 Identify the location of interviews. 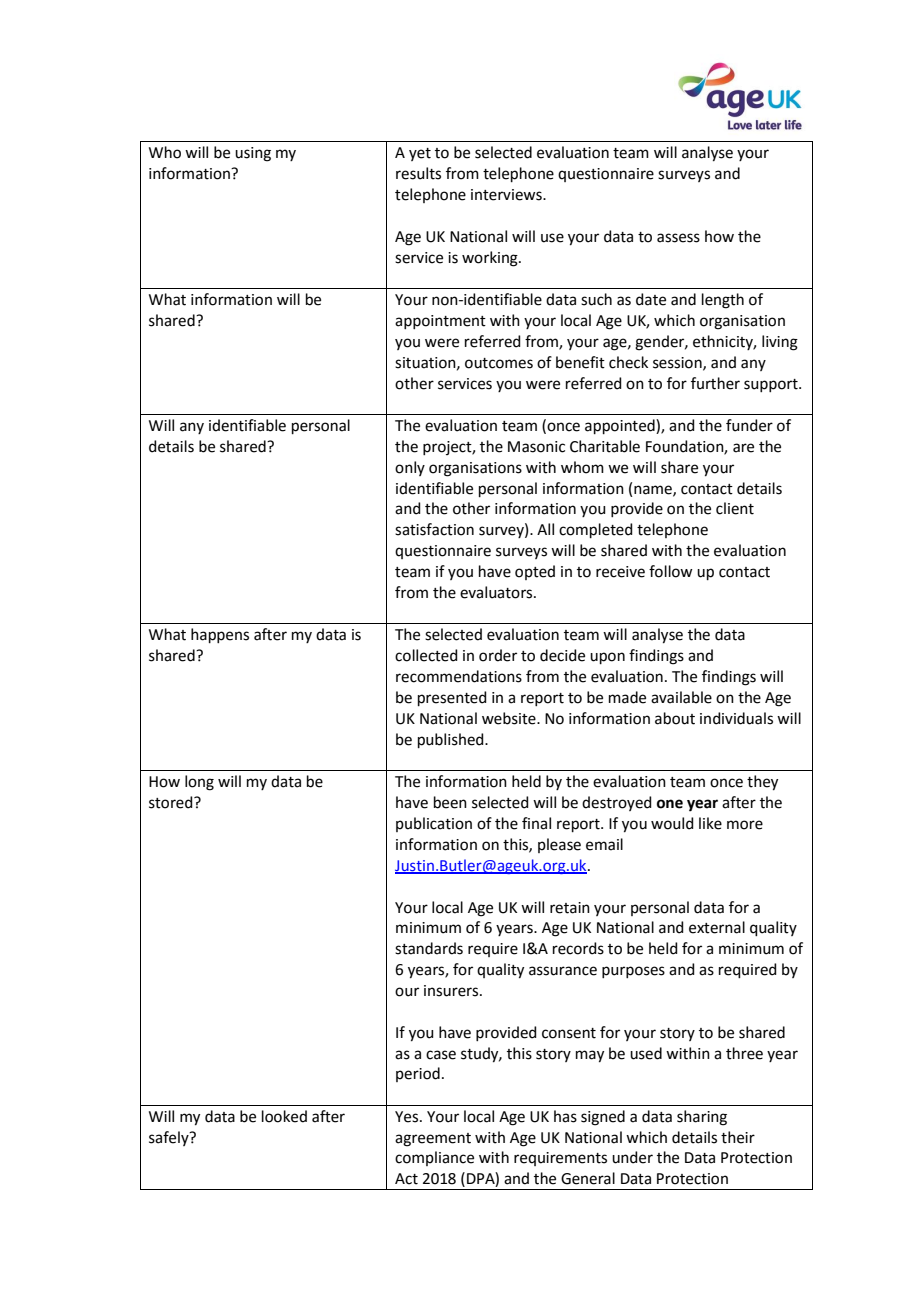
(507, 195).
